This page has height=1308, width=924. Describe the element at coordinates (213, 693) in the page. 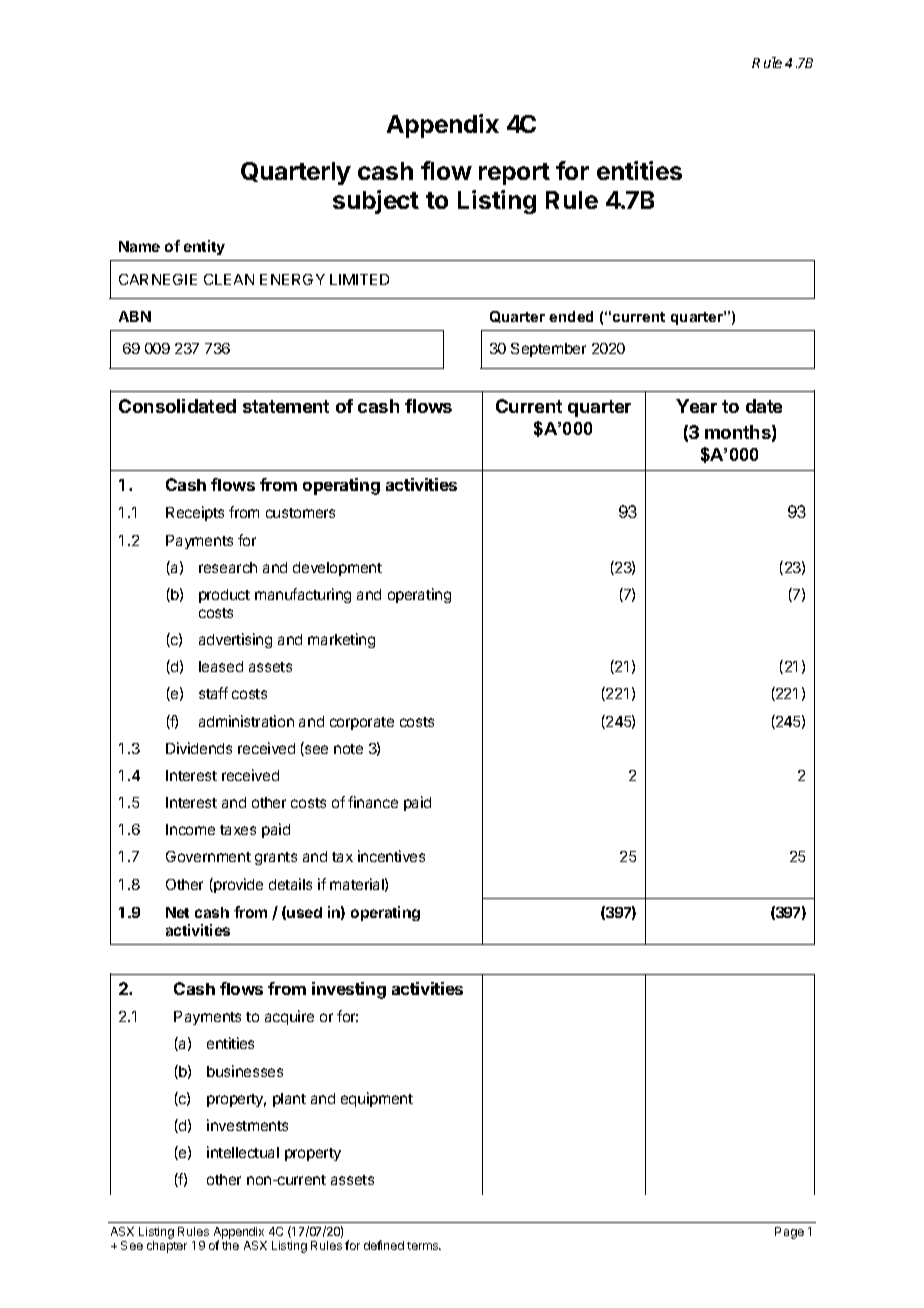

I see `staff` at that location.
